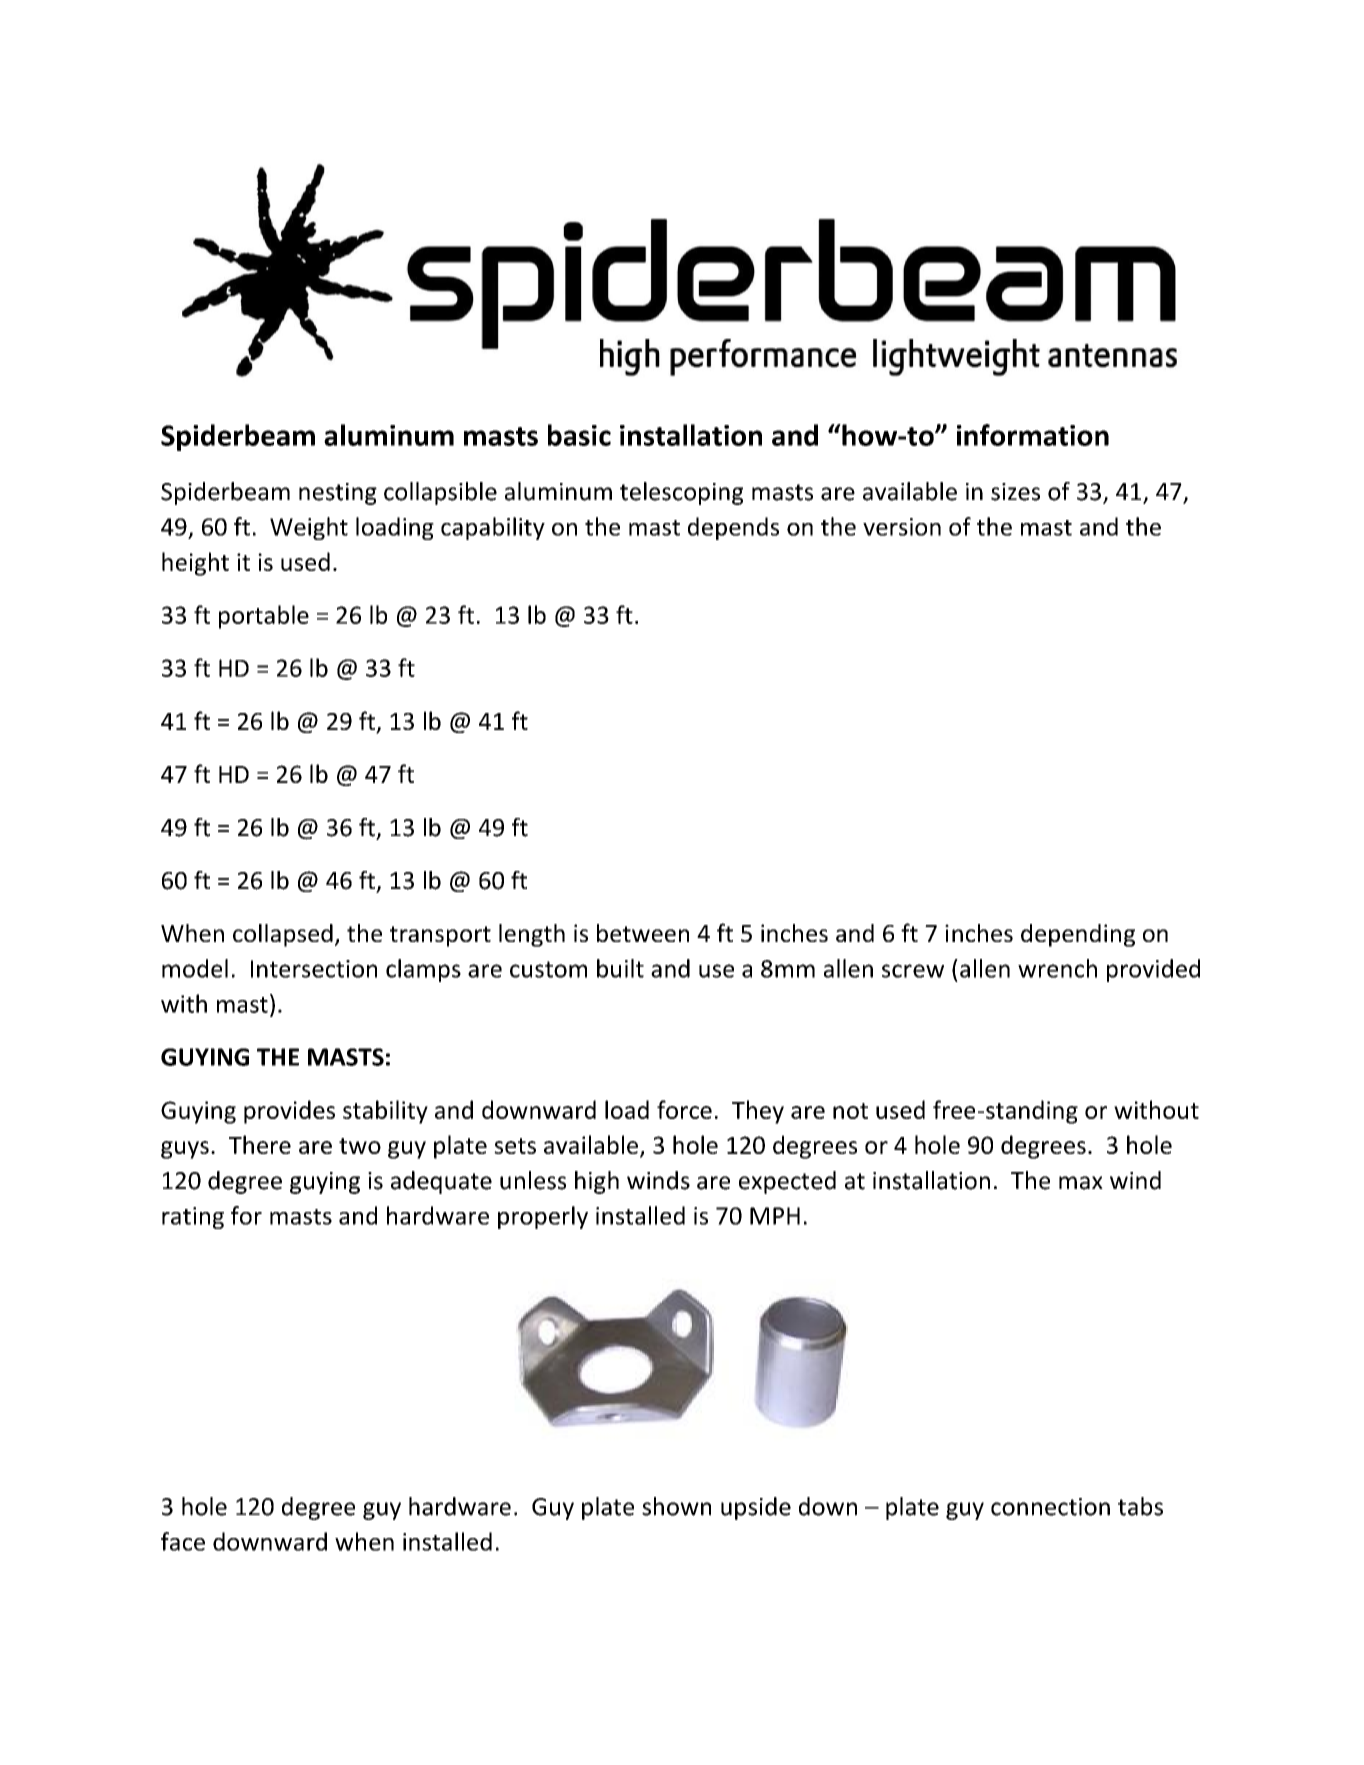  Describe the element at coordinates (597, 1182) in the document. I see `high` at that location.
